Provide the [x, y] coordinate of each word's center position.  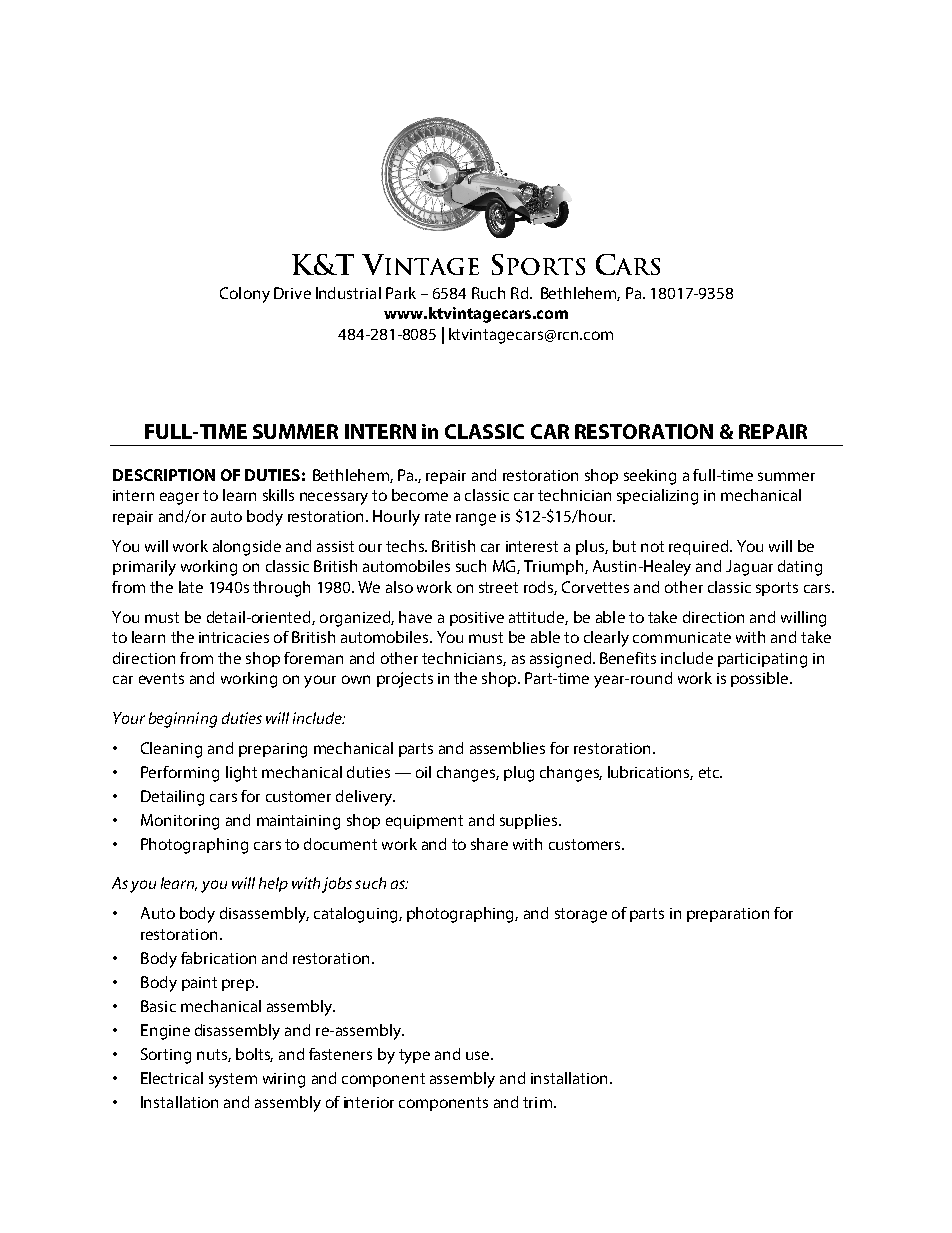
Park [401, 293]
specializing [657, 497]
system [233, 1080]
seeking [650, 477]
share [489, 844]
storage [581, 915]
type [414, 1056]
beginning [183, 720]
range [476, 519]
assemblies [507, 748]
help [273, 884]
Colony [245, 295]
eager [179, 498]
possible [761, 679]
